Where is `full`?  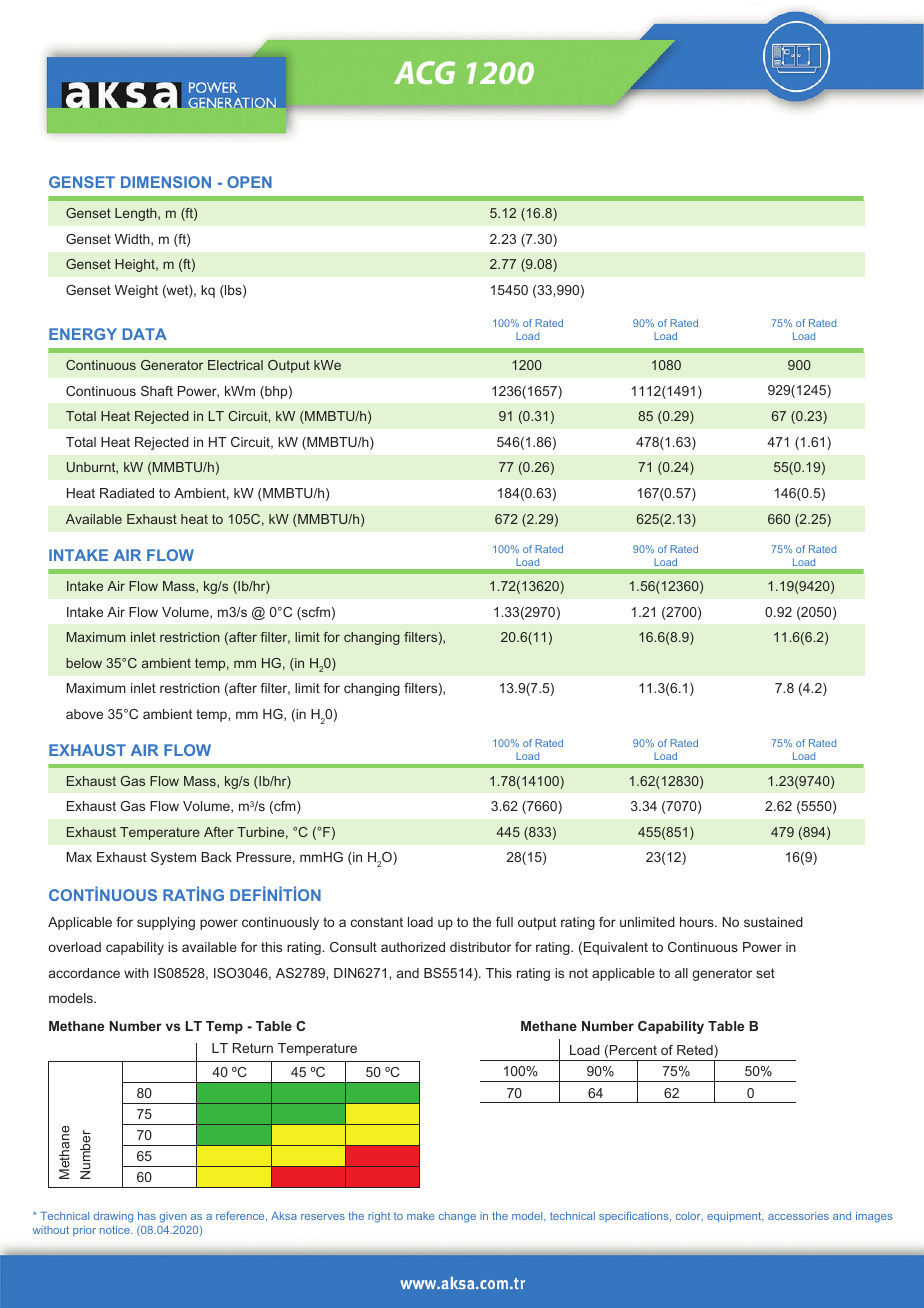 full is located at coordinates (504, 922).
